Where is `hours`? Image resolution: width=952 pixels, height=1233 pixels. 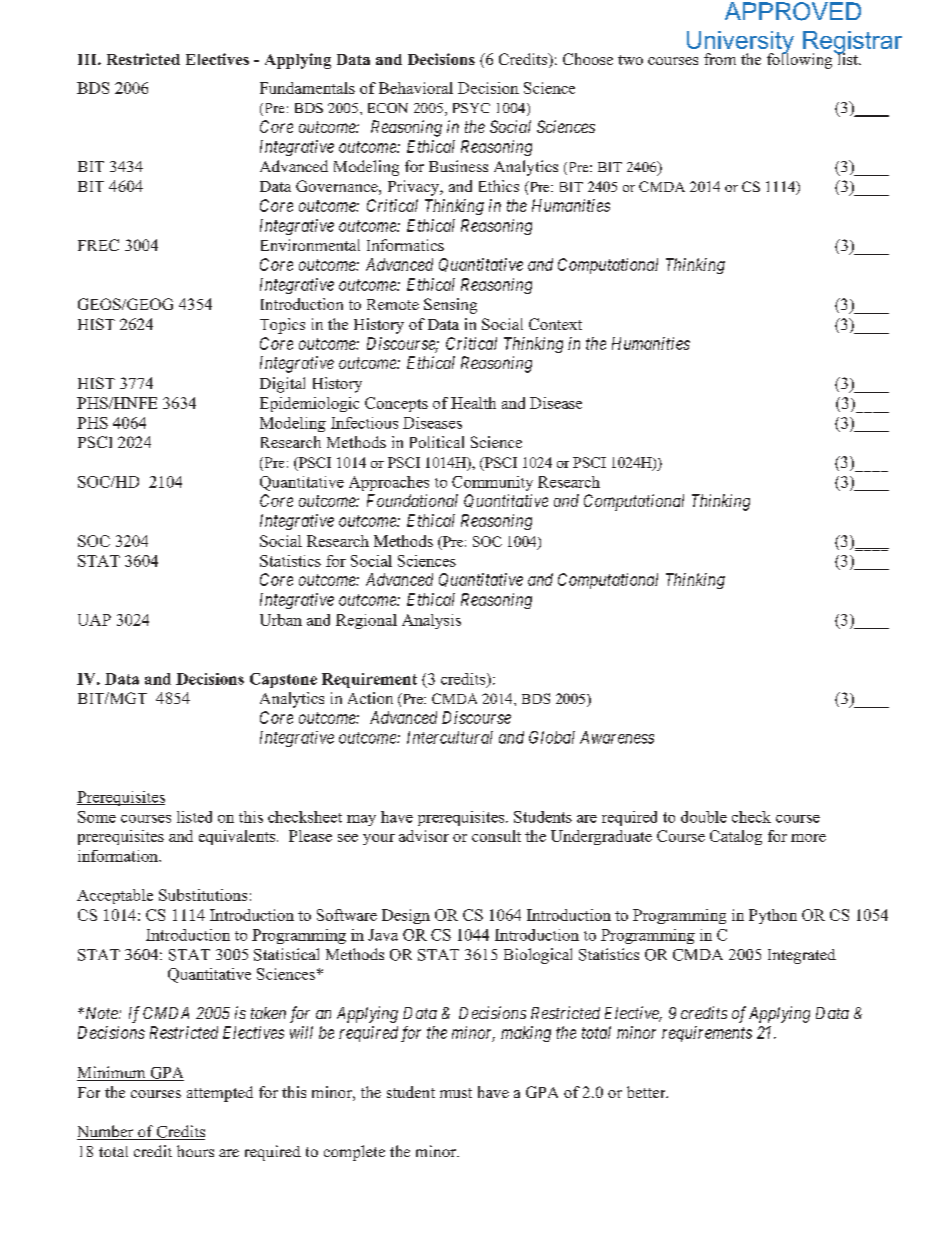
hours is located at coordinates (195, 1151).
